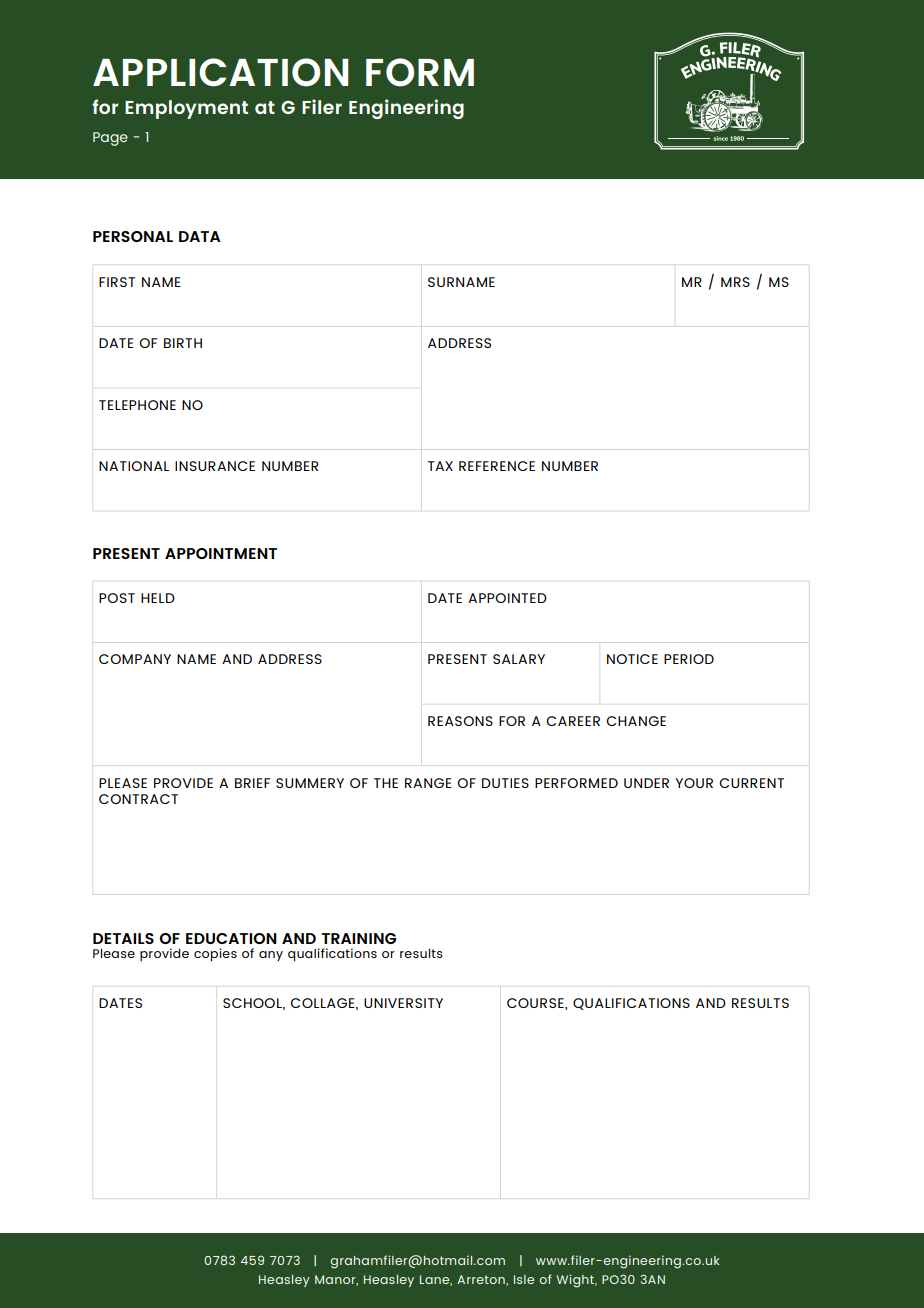 The width and height of the document is (924, 1308). What do you see at coordinates (186, 109) in the document?
I see `Employment` at bounding box center [186, 109].
